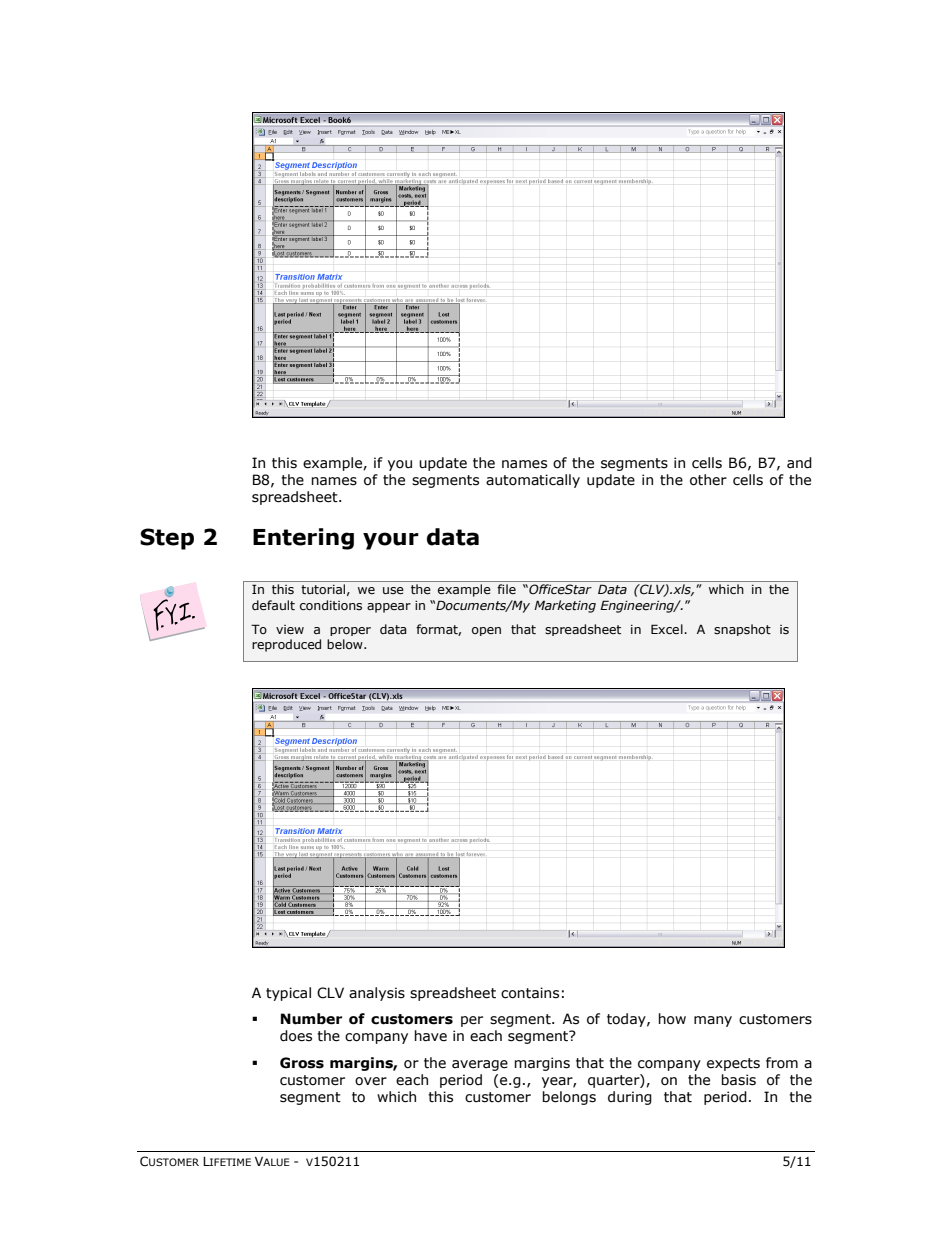 The image size is (952, 1233). I want to click on basis, so click(738, 1080).
